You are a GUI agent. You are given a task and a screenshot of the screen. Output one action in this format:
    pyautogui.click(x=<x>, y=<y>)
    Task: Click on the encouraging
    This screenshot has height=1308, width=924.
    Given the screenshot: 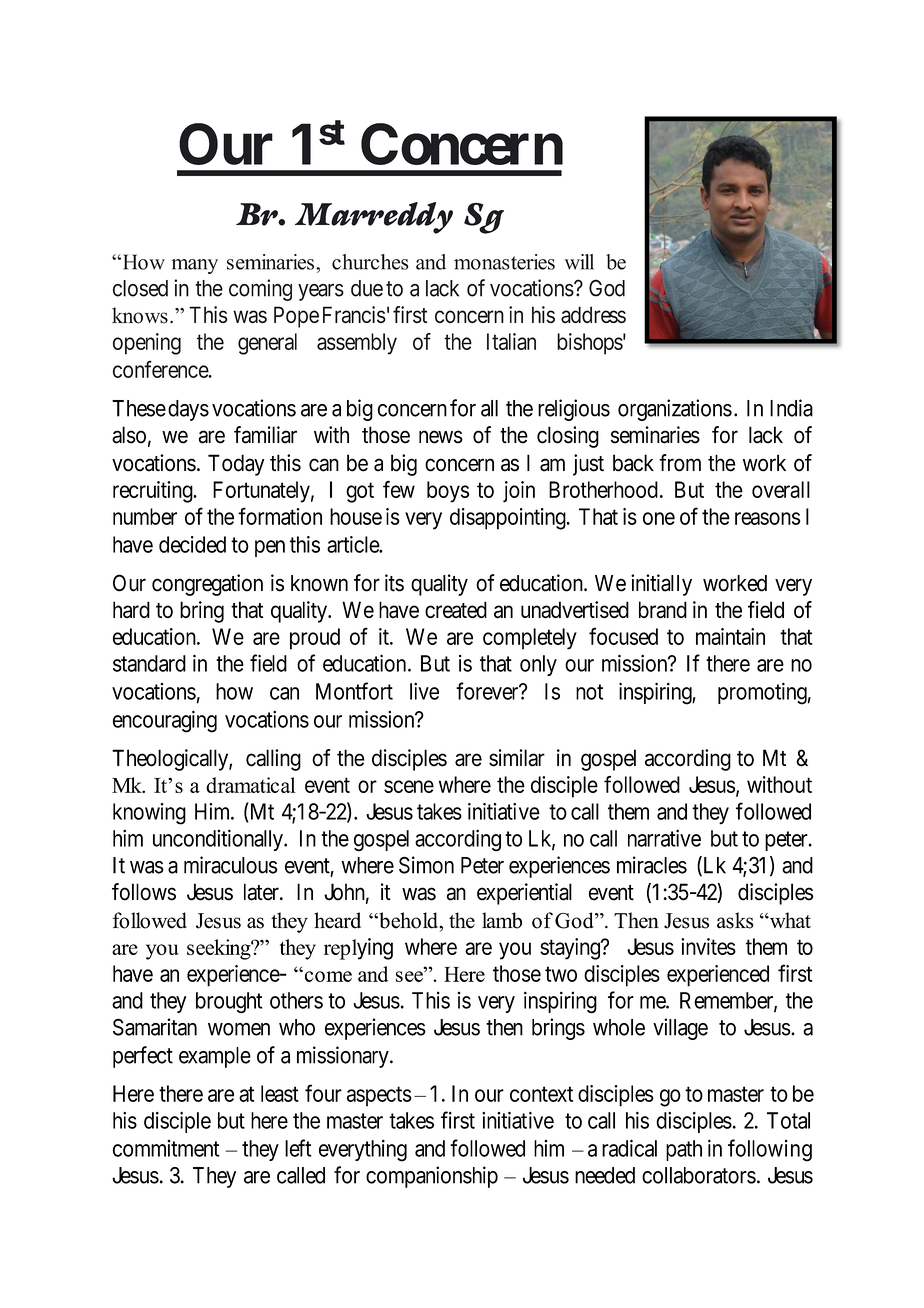 What is the action you would take?
    pyautogui.click(x=165, y=721)
